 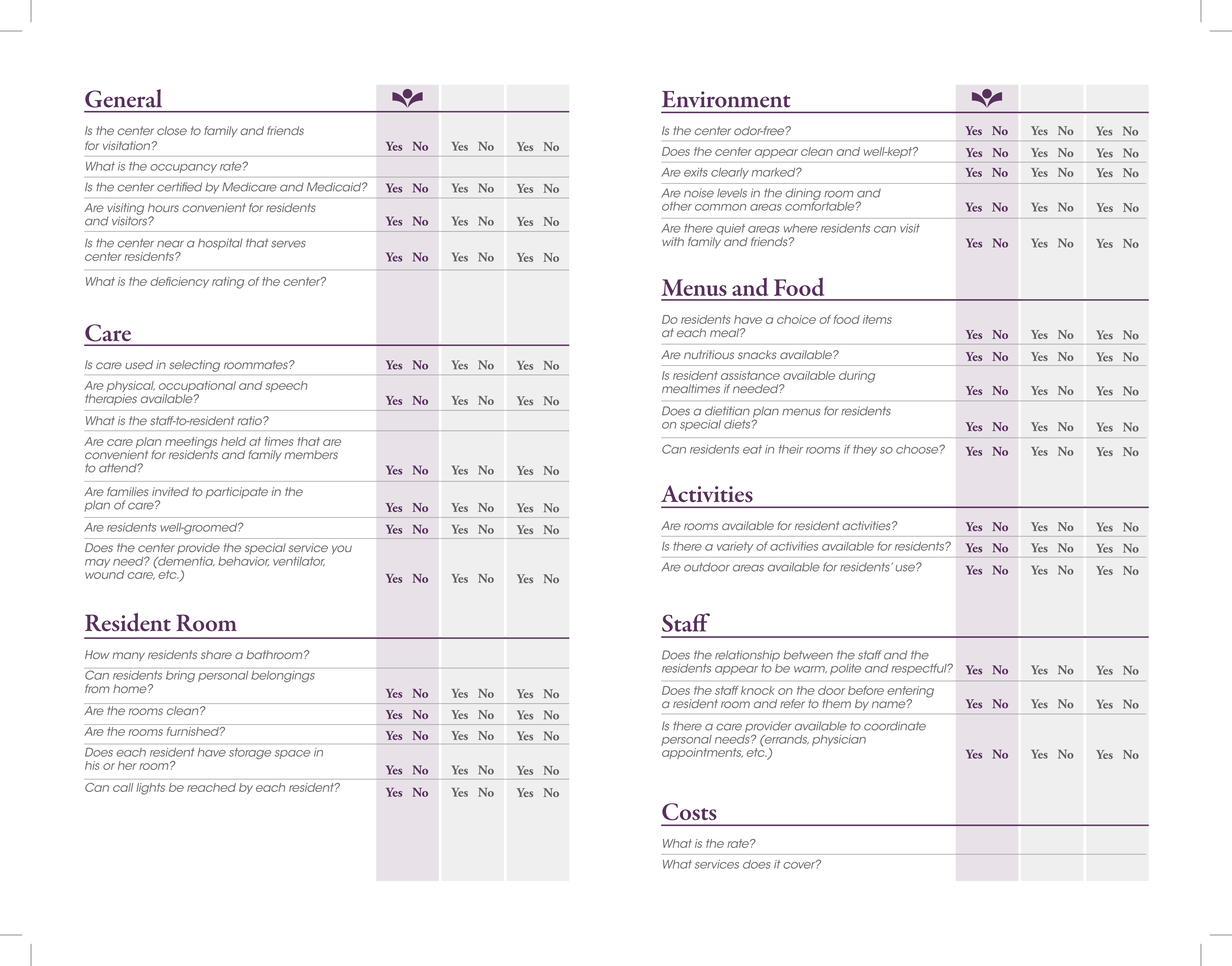 What do you see at coordinates (735, 547) in the page?
I see `variety` at bounding box center [735, 547].
